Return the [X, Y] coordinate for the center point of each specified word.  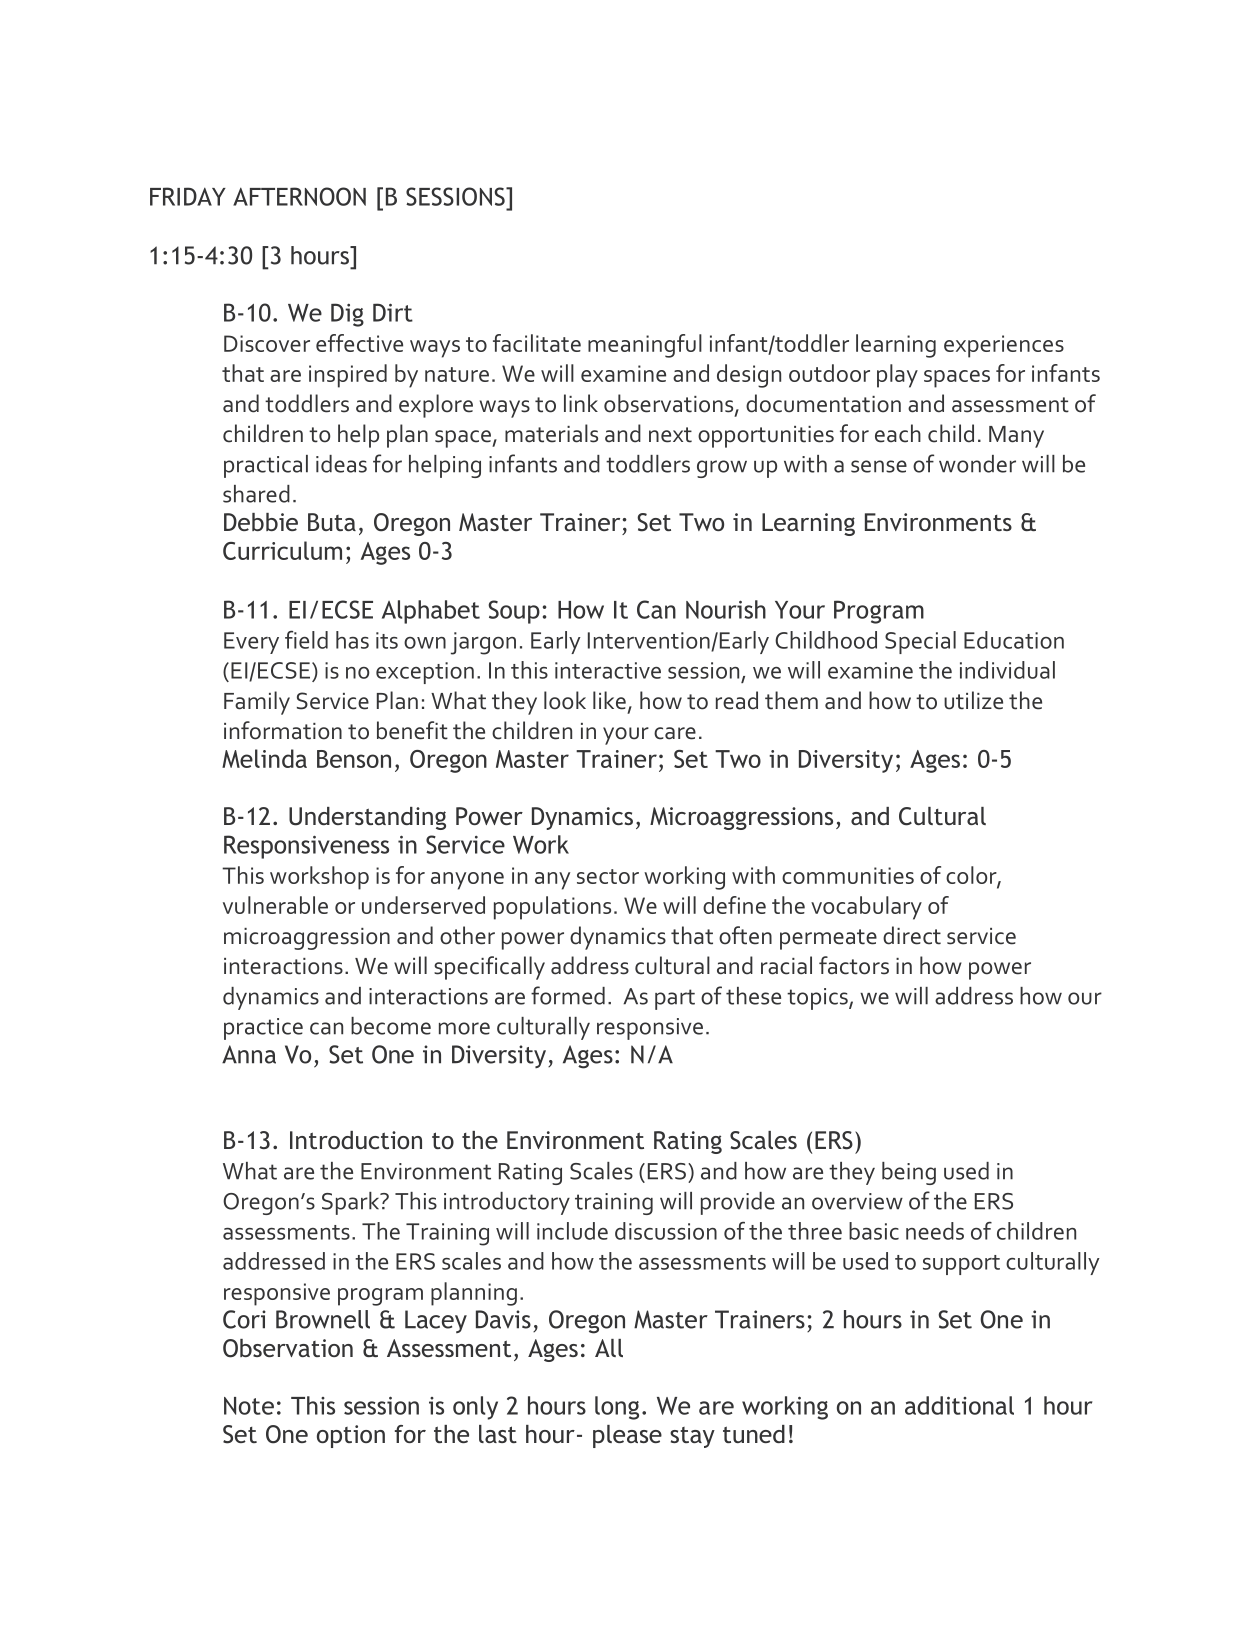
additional [959, 1405]
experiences [1004, 346]
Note [249, 1406]
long [617, 1408]
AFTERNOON [299, 196]
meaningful [645, 346]
